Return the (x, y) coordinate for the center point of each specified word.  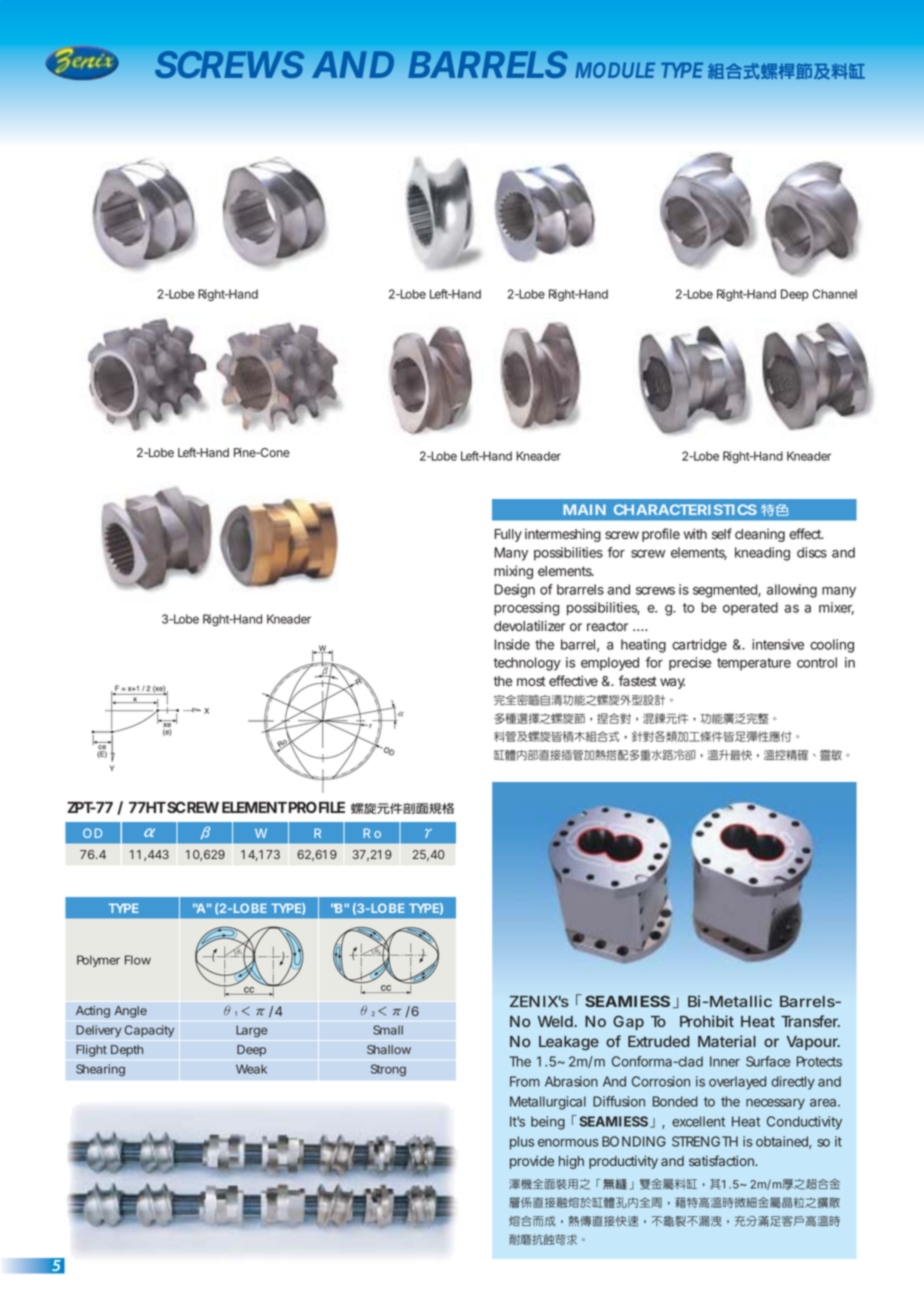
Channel (834, 294)
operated (750, 609)
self (722, 533)
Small (388, 1030)
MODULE (615, 70)
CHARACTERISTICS (685, 509)
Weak (251, 1069)
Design (514, 591)
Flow (138, 960)
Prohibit (707, 1021)
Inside (512, 644)
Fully (508, 535)
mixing (513, 572)
